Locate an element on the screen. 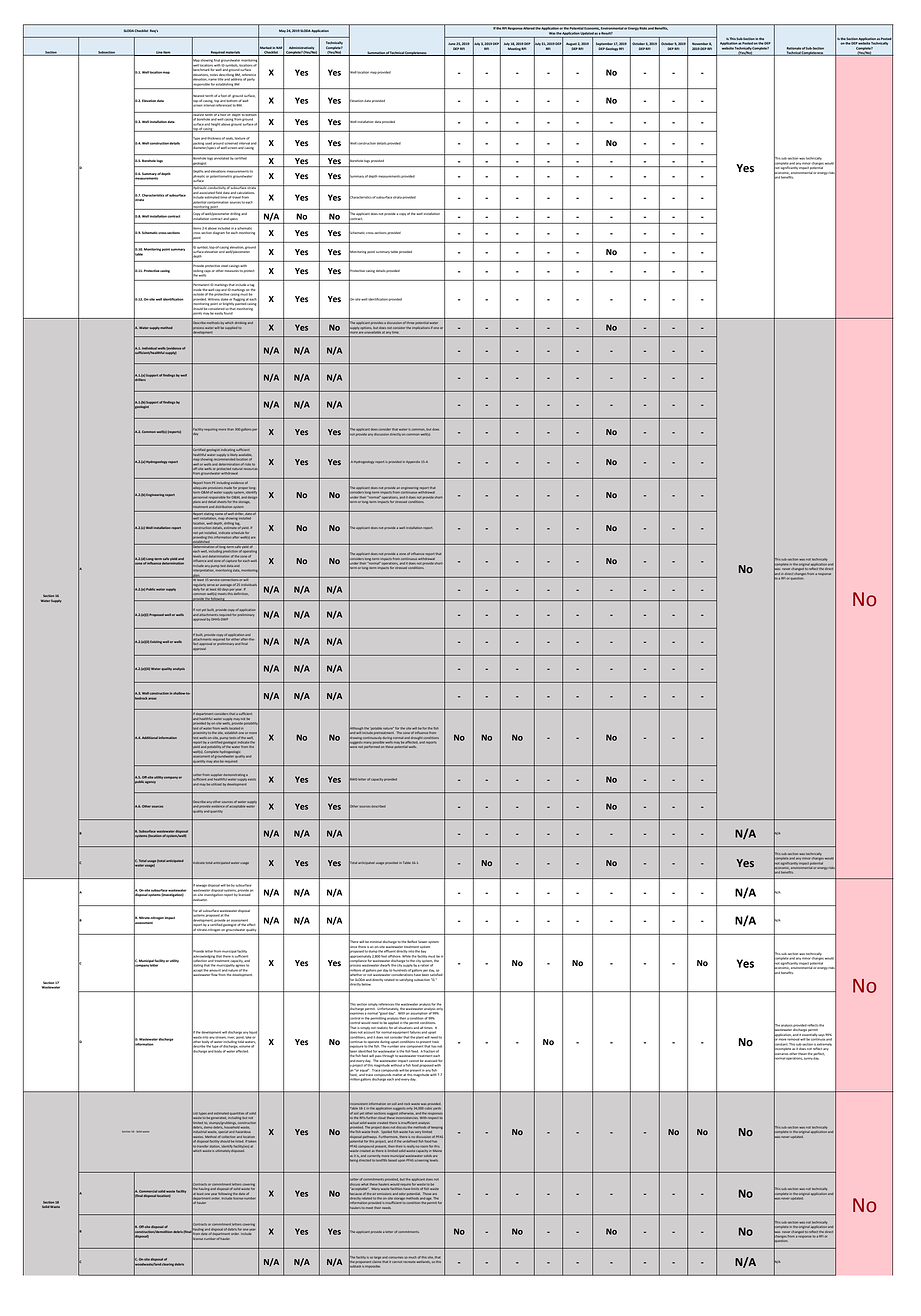 This screenshot has width=921, height=1316. subtask is located at coordinates (355, 1266).
